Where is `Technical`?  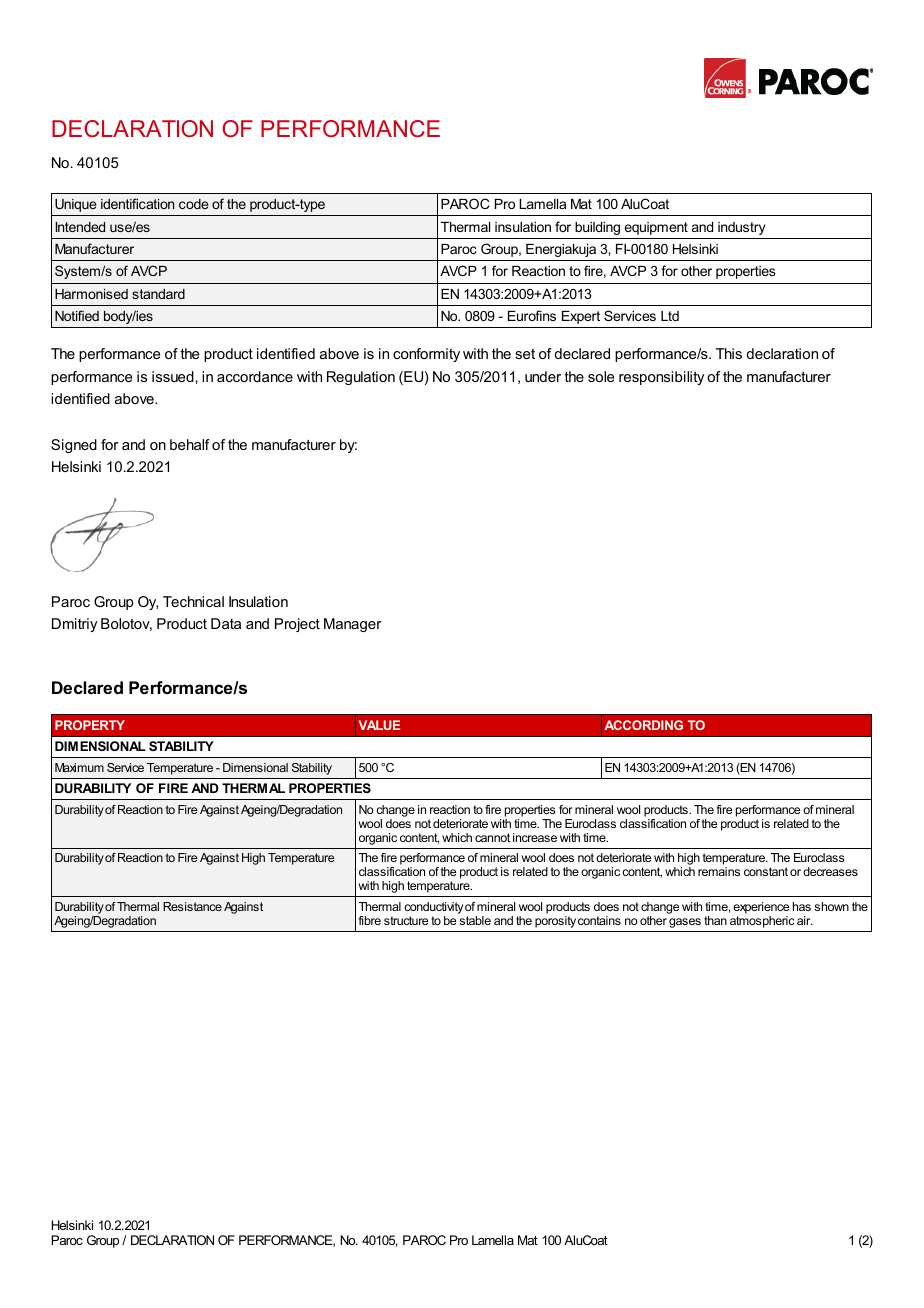 Technical is located at coordinates (193, 601).
